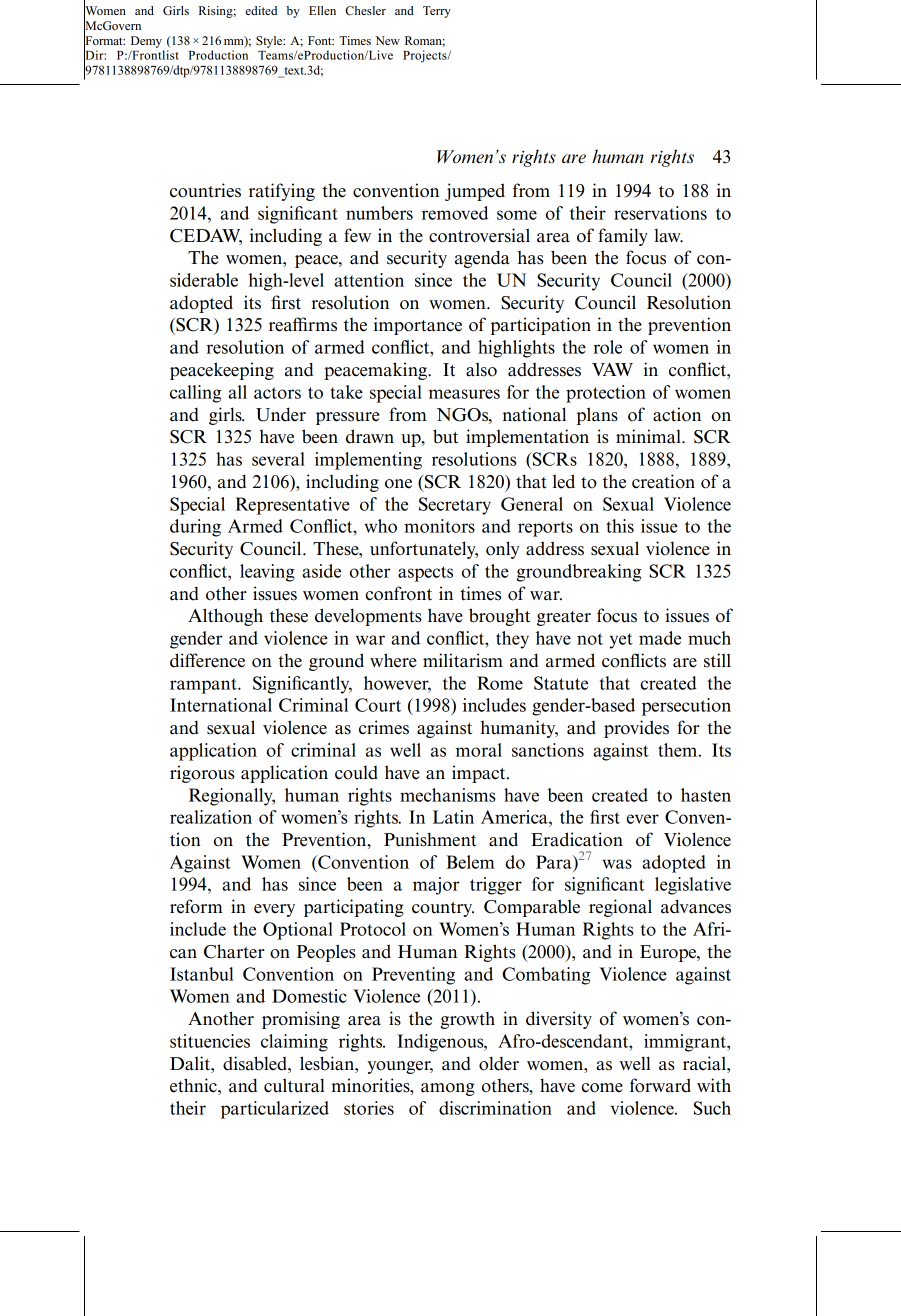  Describe the element at coordinates (267, 573) in the page. I see `leaving` at that location.
